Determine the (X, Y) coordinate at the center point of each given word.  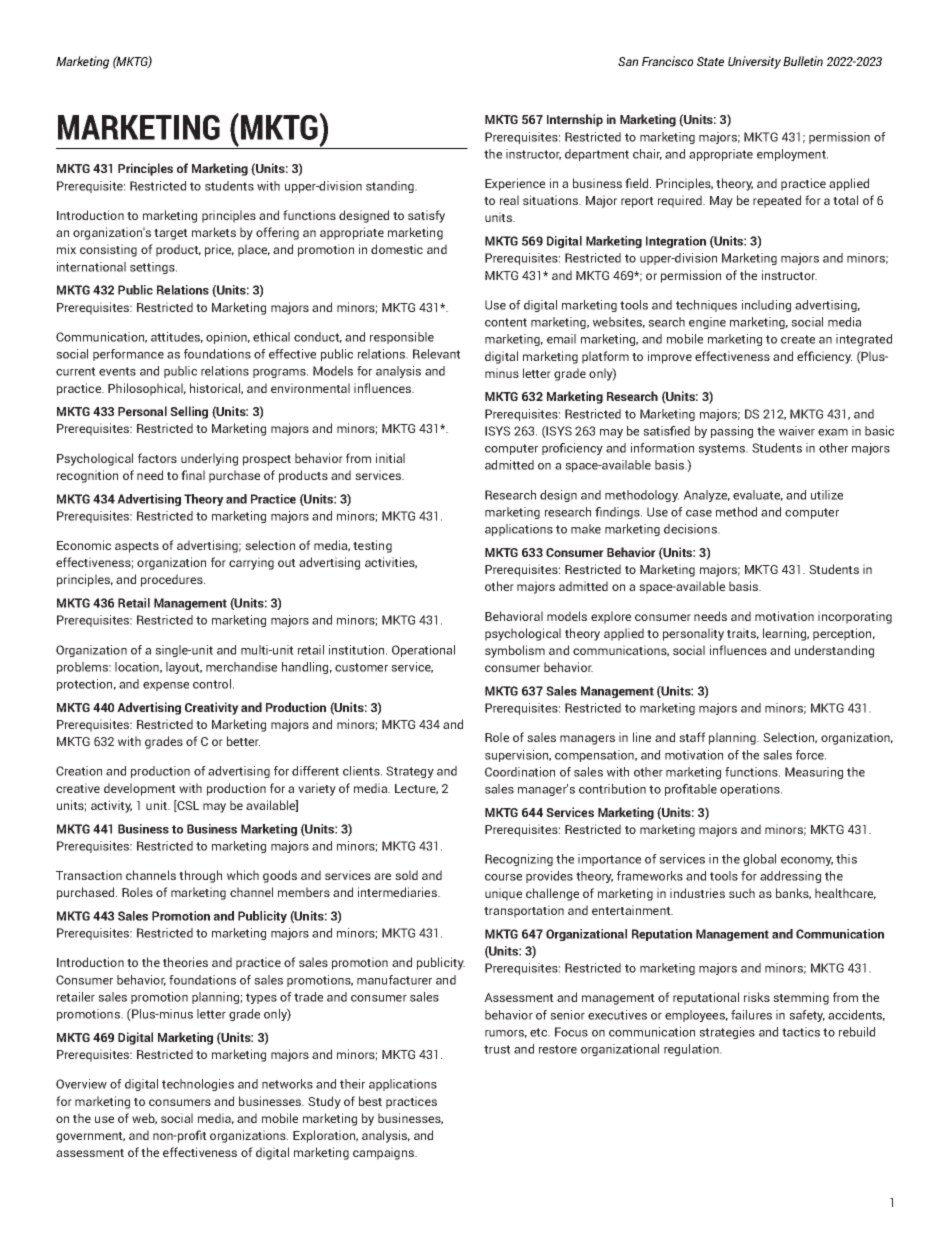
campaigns (384, 1153)
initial (390, 458)
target (171, 234)
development (140, 789)
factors (157, 458)
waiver (797, 431)
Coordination (520, 772)
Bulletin (803, 61)
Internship (575, 120)
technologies (198, 1085)
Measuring (814, 773)
